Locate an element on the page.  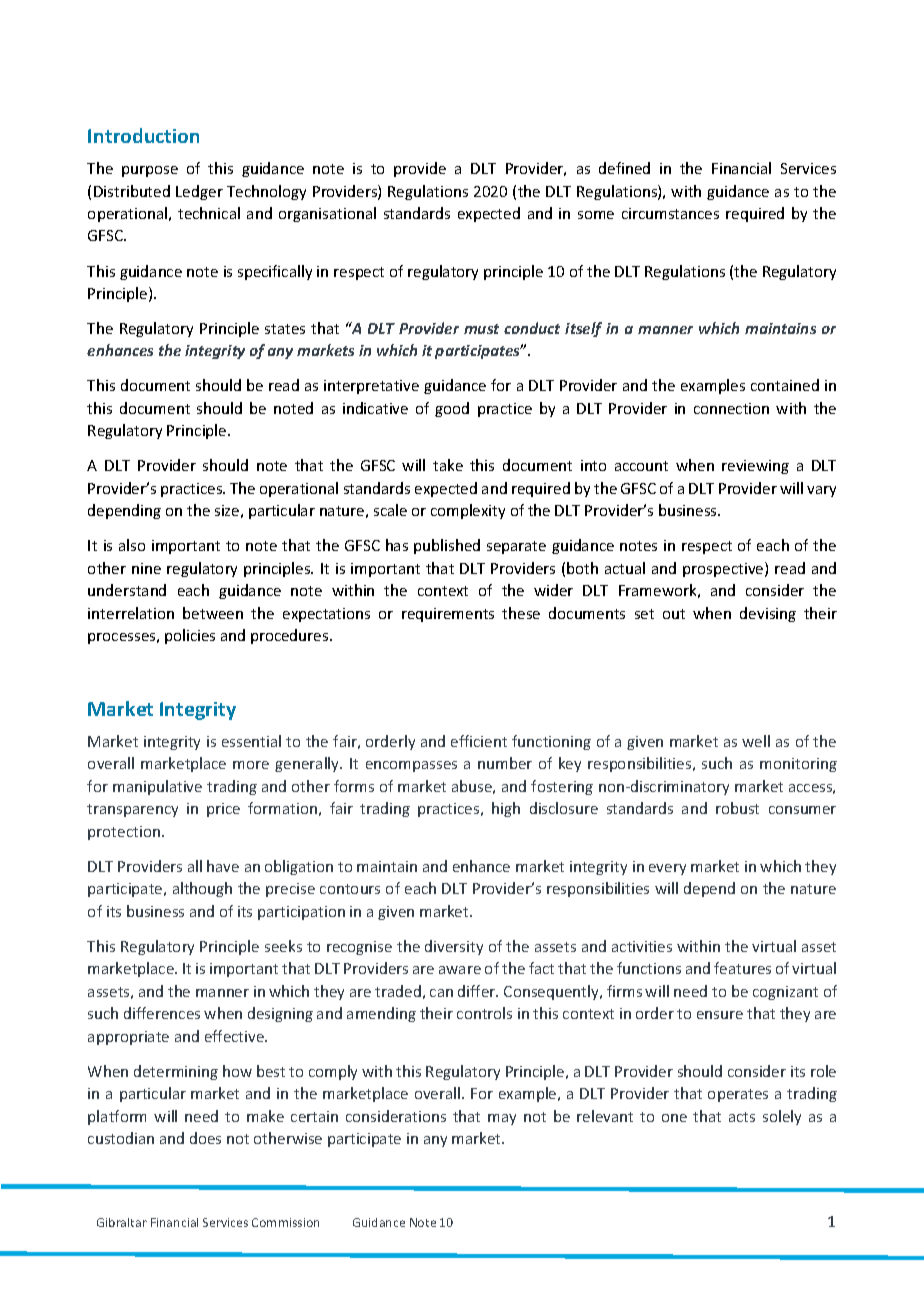
acts is located at coordinates (742, 1117).
